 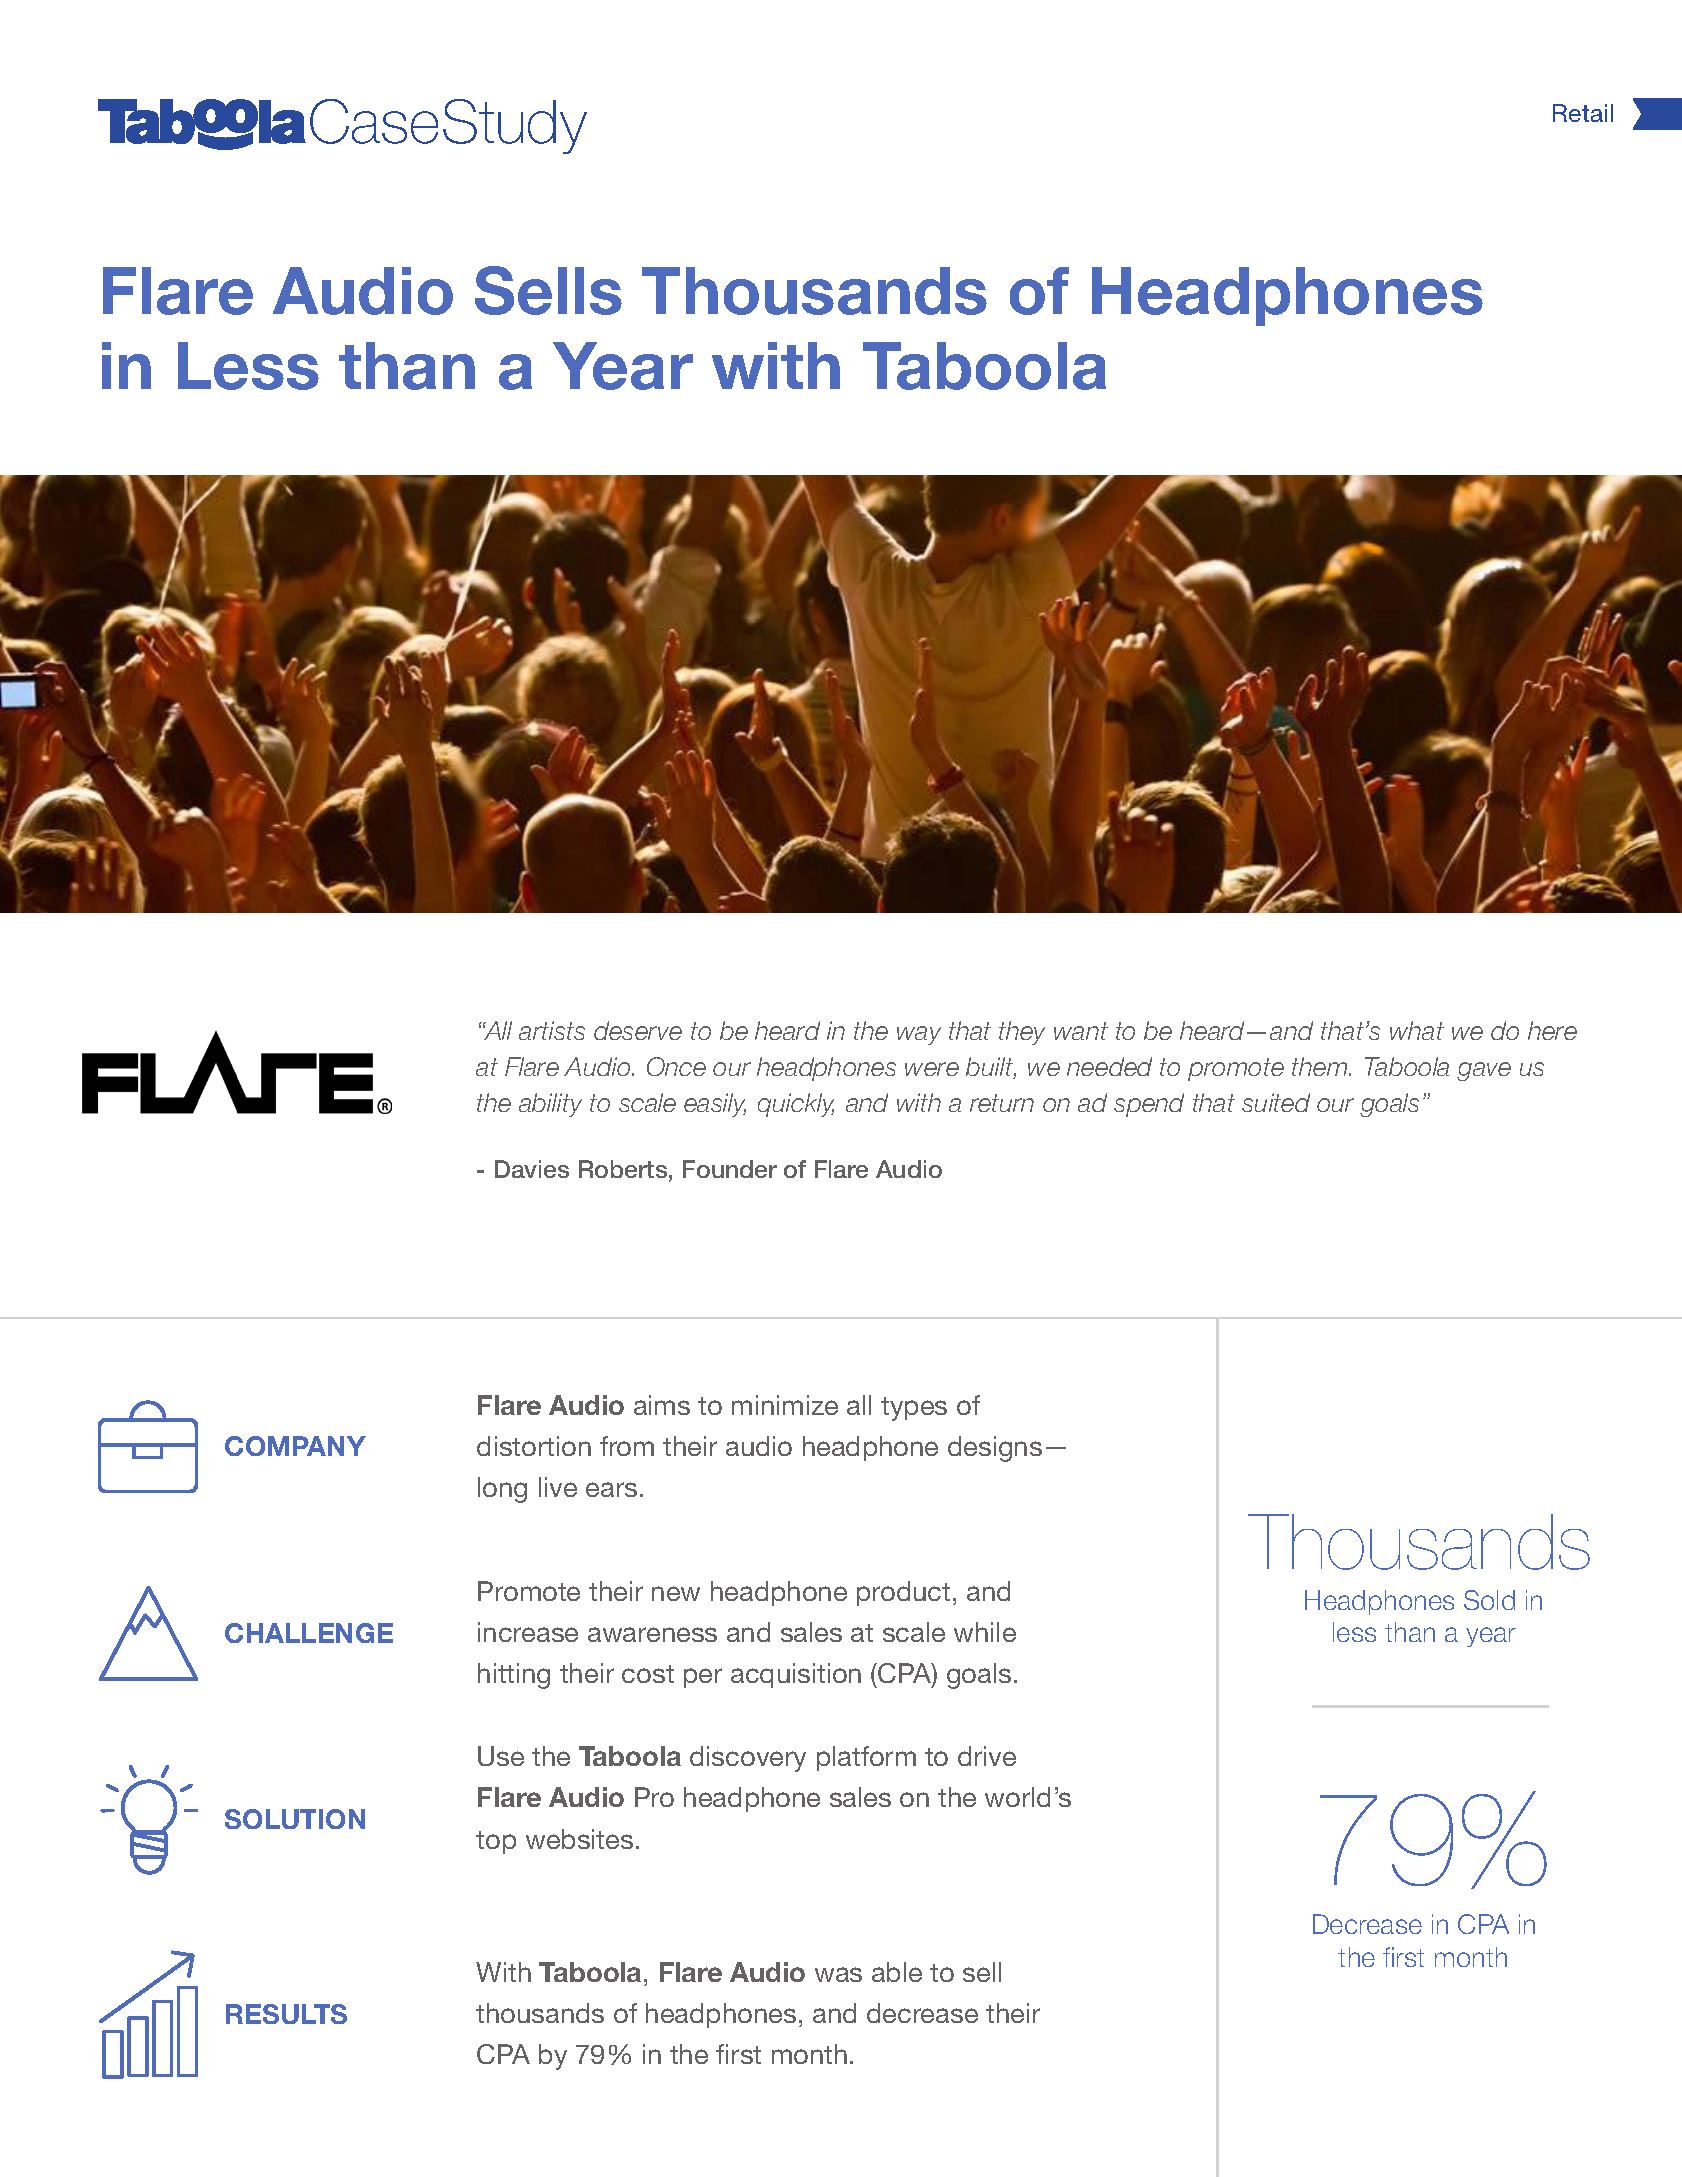 What do you see at coordinates (502, 1490) in the page?
I see `long` at bounding box center [502, 1490].
